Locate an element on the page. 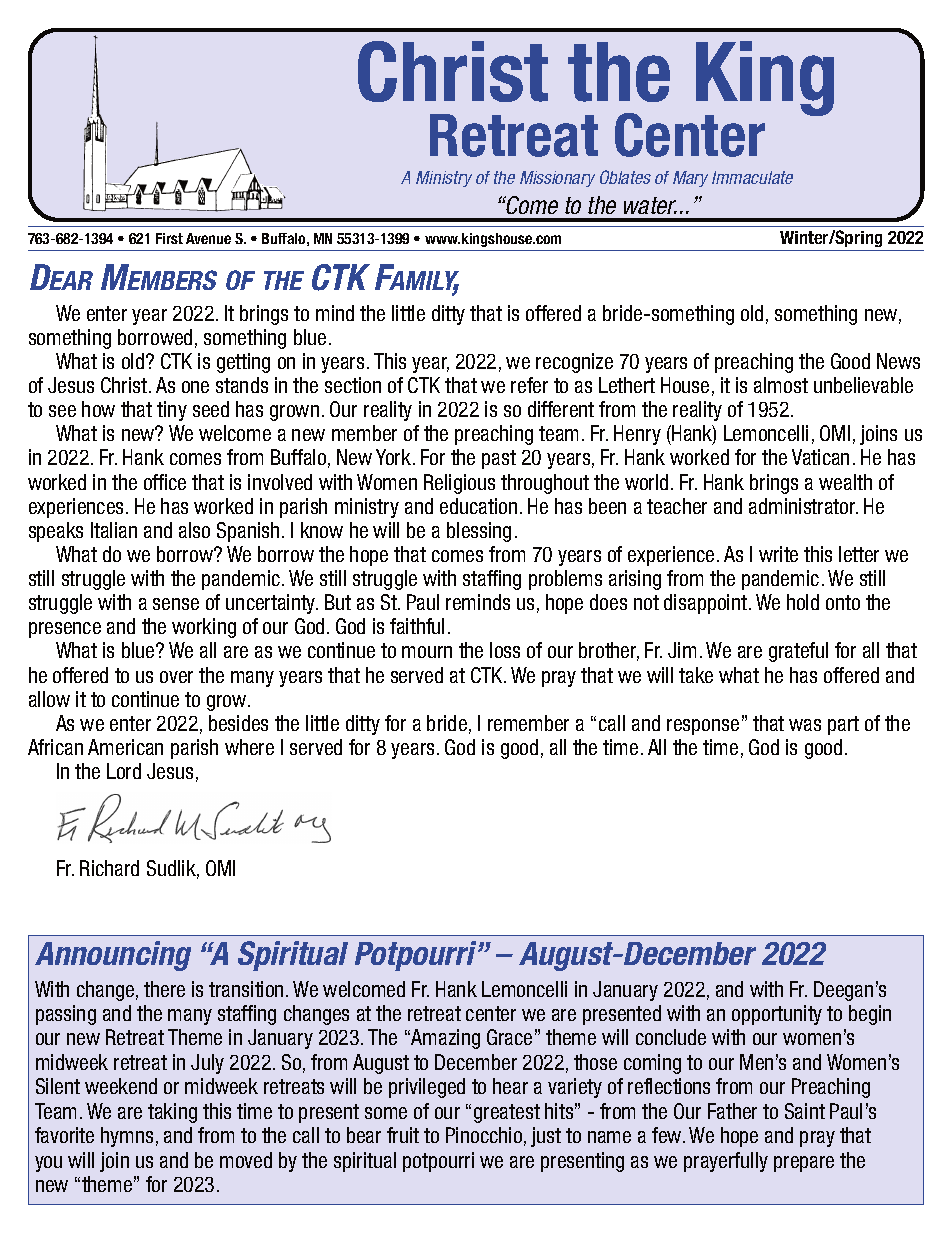 This image has width=952, height=1233. hymns is located at coordinates (127, 1137).
